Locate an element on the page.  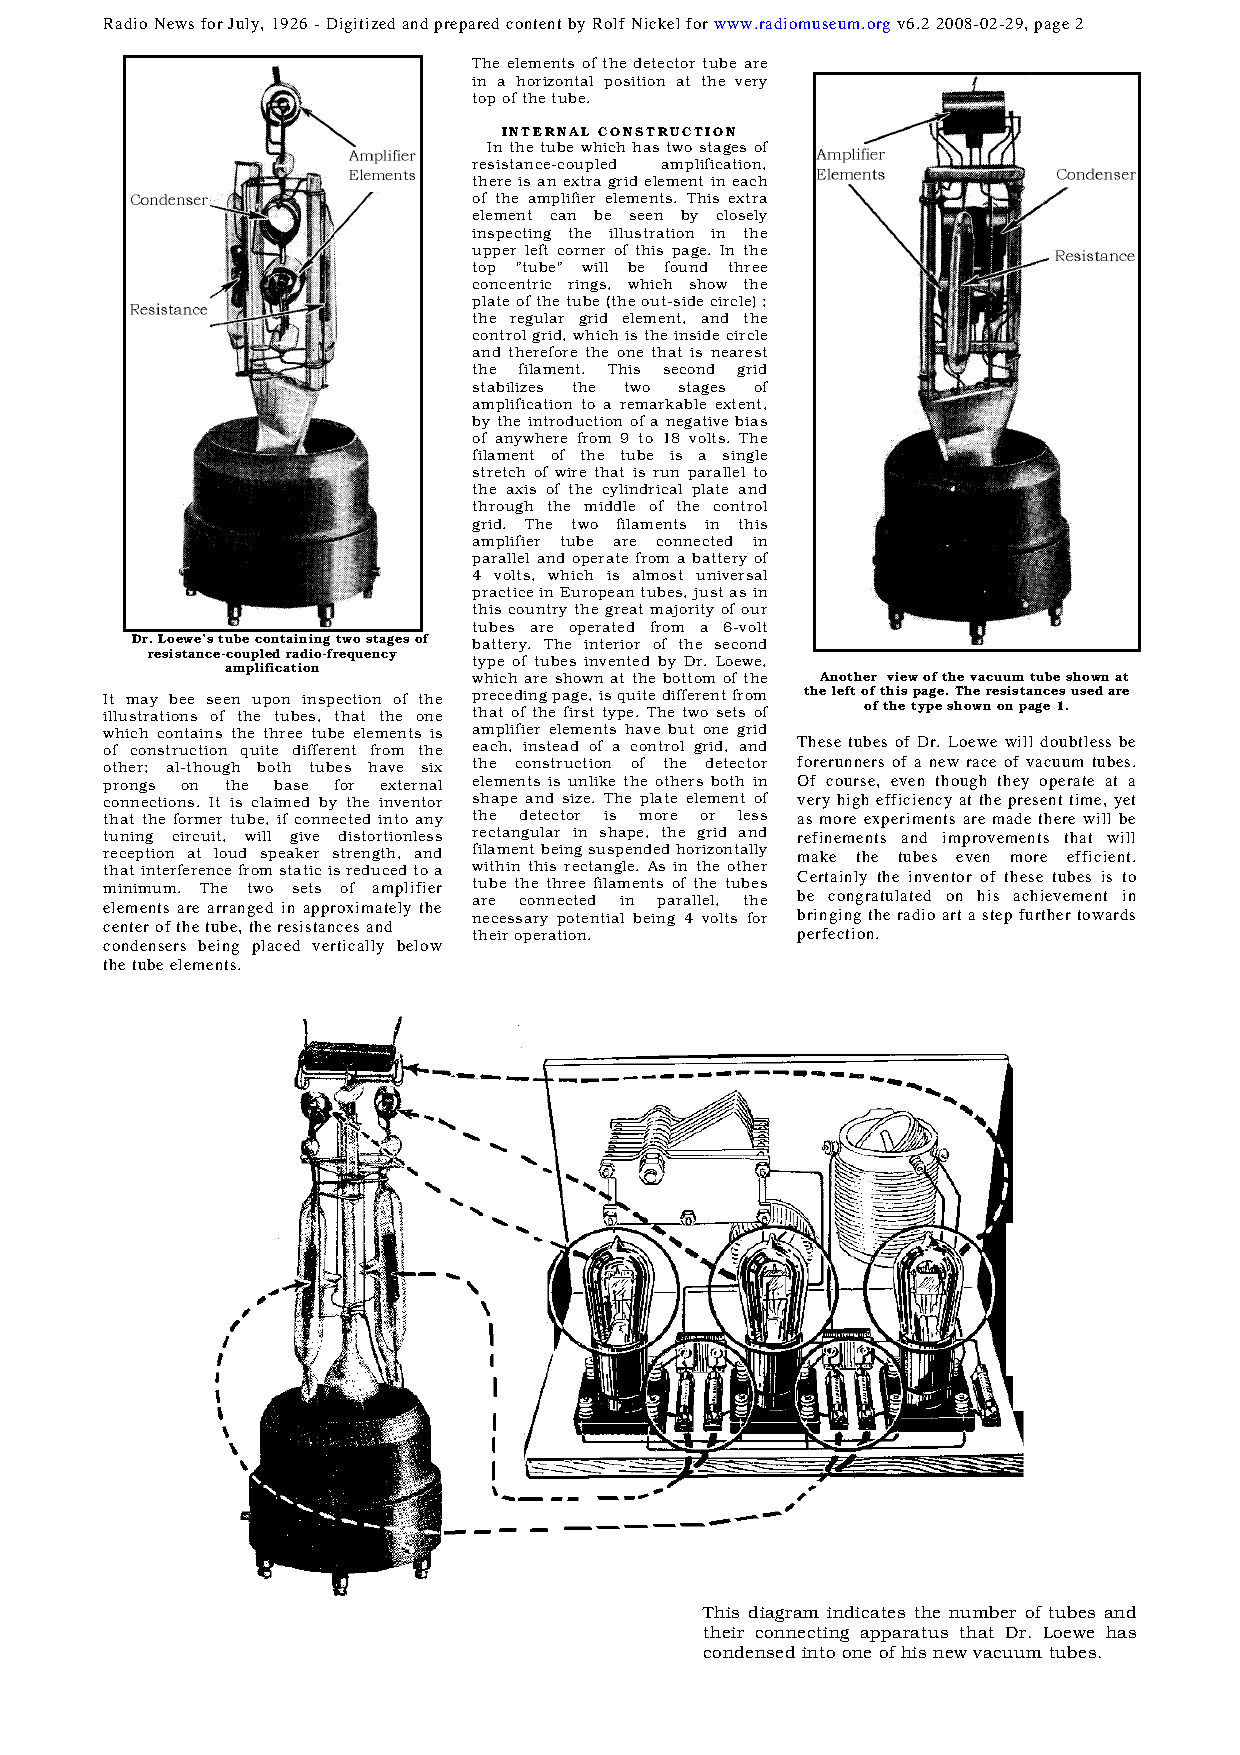
suspended is located at coordinates (629, 850).
